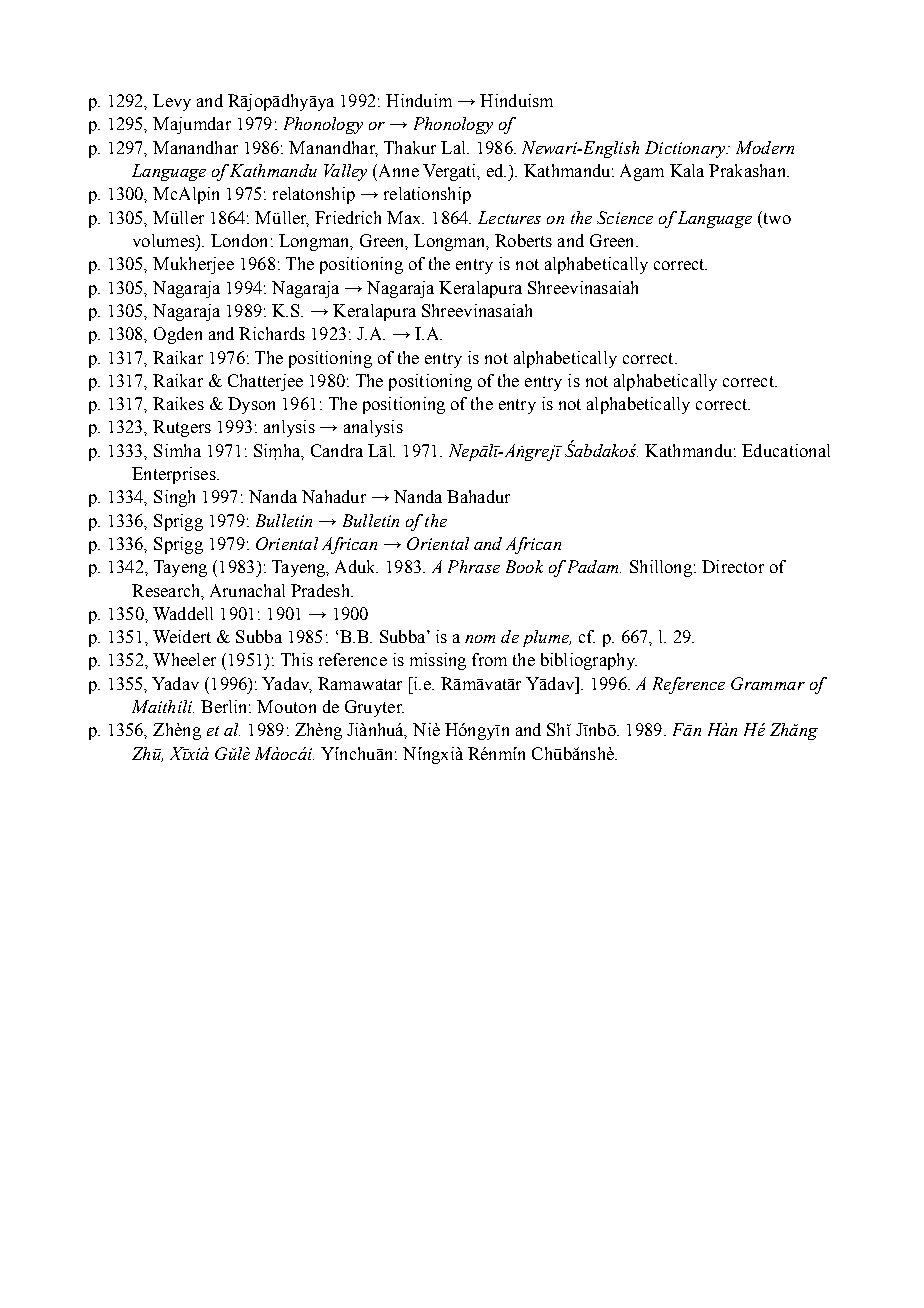 This screenshot has width=924, height=1308. Describe the element at coordinates (478, 496) in the screenshot. I see `Bahadur` at that location.
